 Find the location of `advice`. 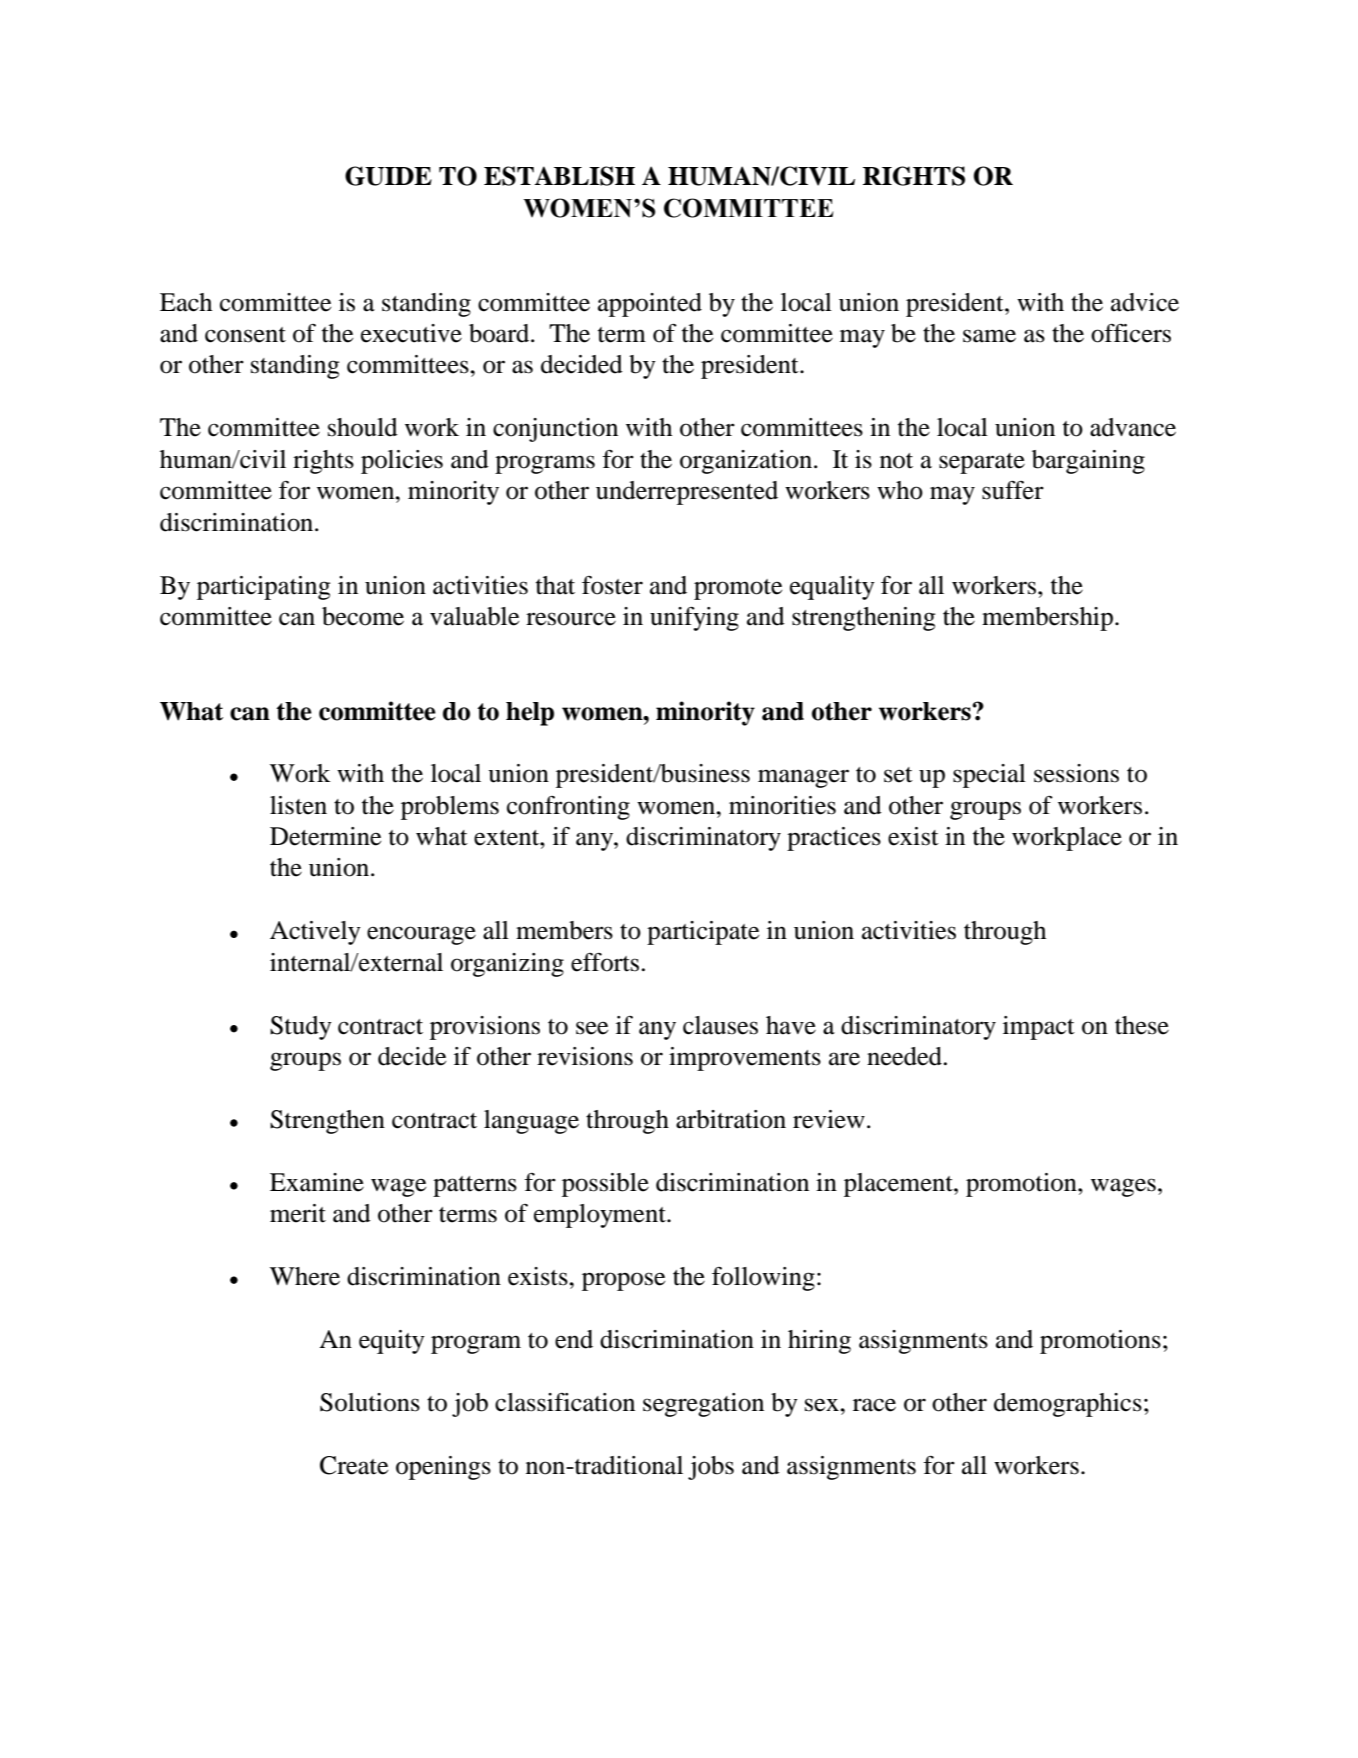

advice is located at coordinates (1145, 302).
